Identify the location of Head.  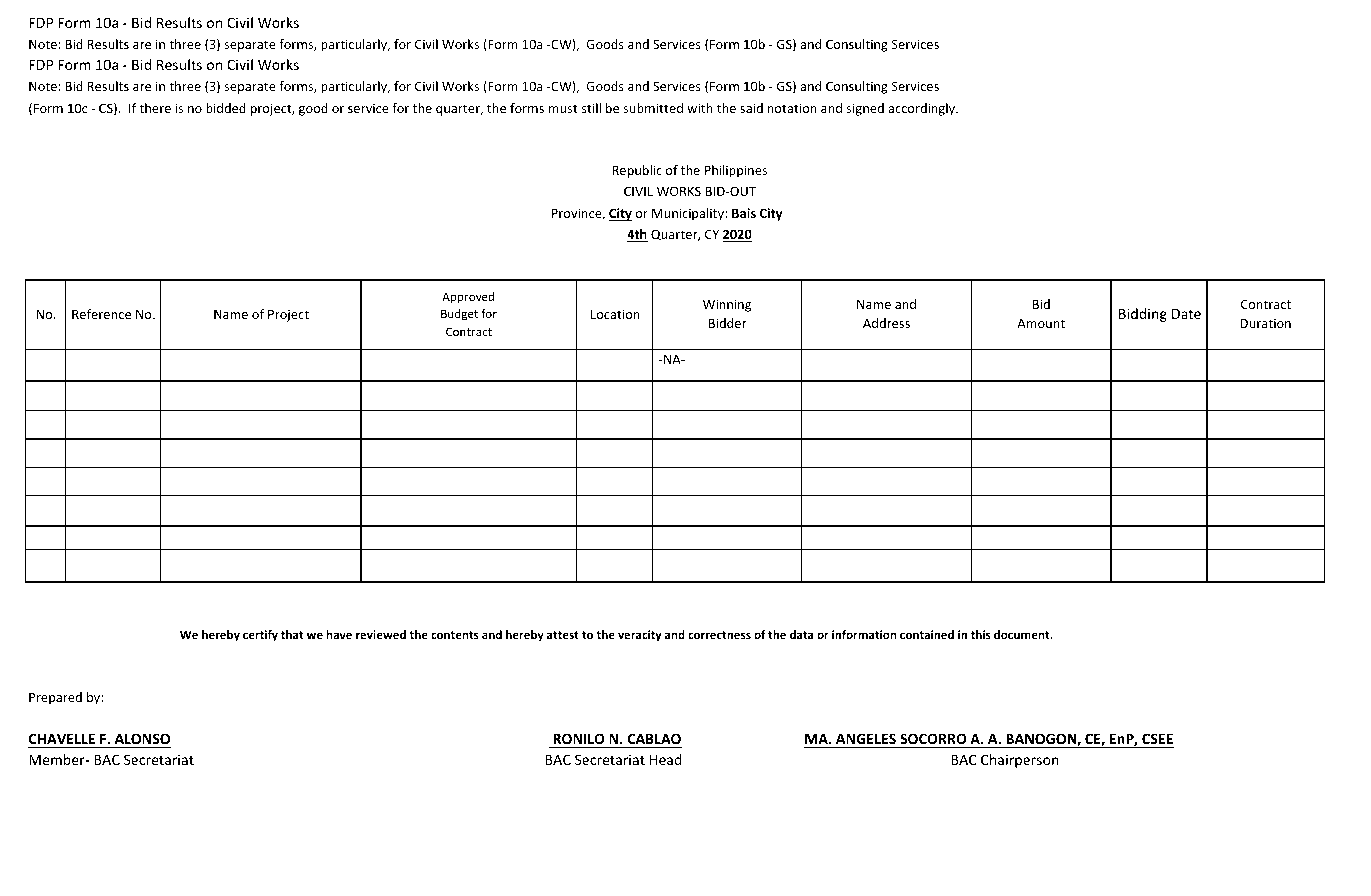
(666, 759).
